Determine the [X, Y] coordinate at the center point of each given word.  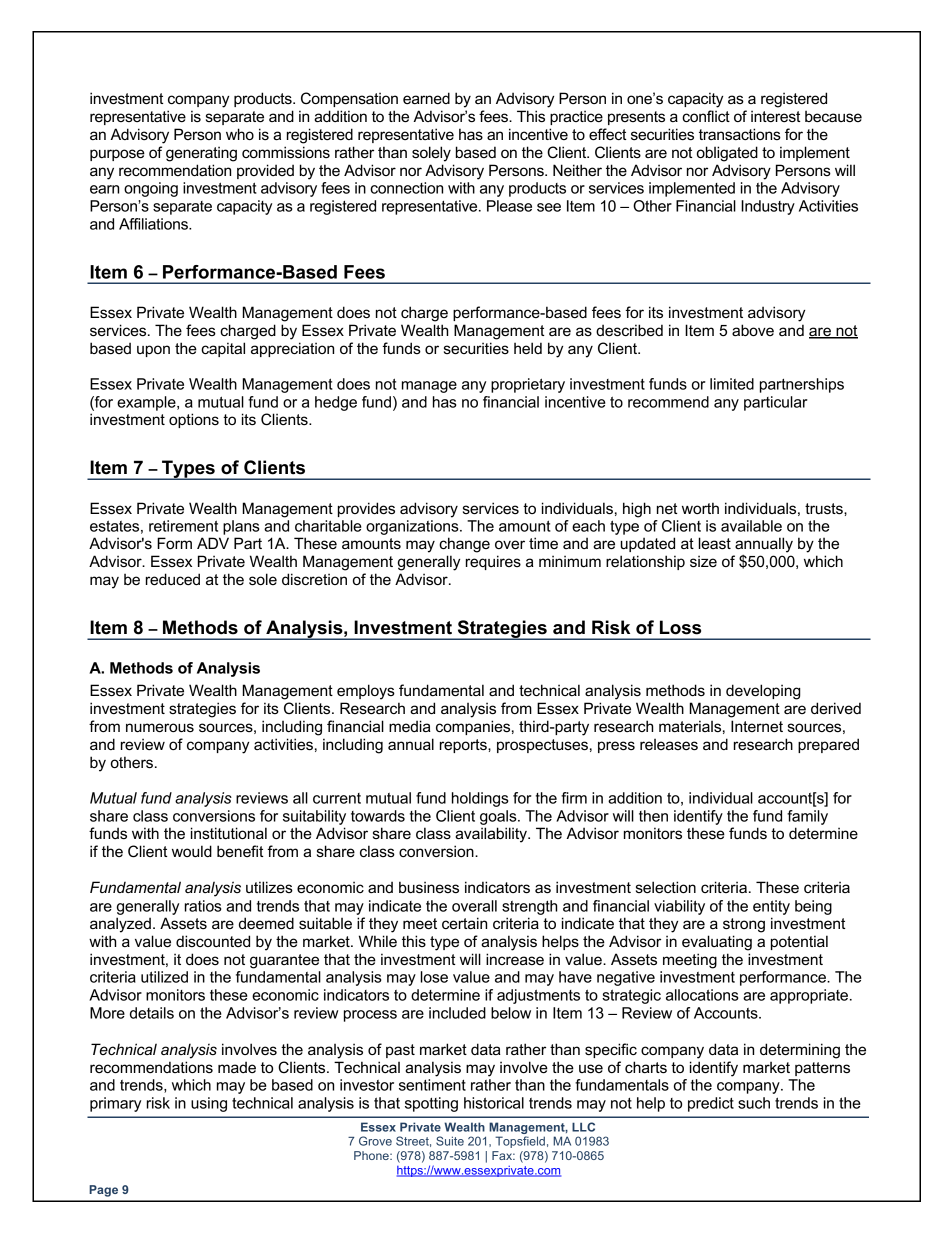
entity [771, 907]
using [209, 1104]
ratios [203, 906]
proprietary [528, 385]
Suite [450, 1141]
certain [464, 923]
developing [763, 692]
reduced [173, 579]
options [194, 420]
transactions [740, 134]
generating [201, 154]
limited [732, 384]
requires [493, 562]
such [754, 1103]
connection [406, 188]
